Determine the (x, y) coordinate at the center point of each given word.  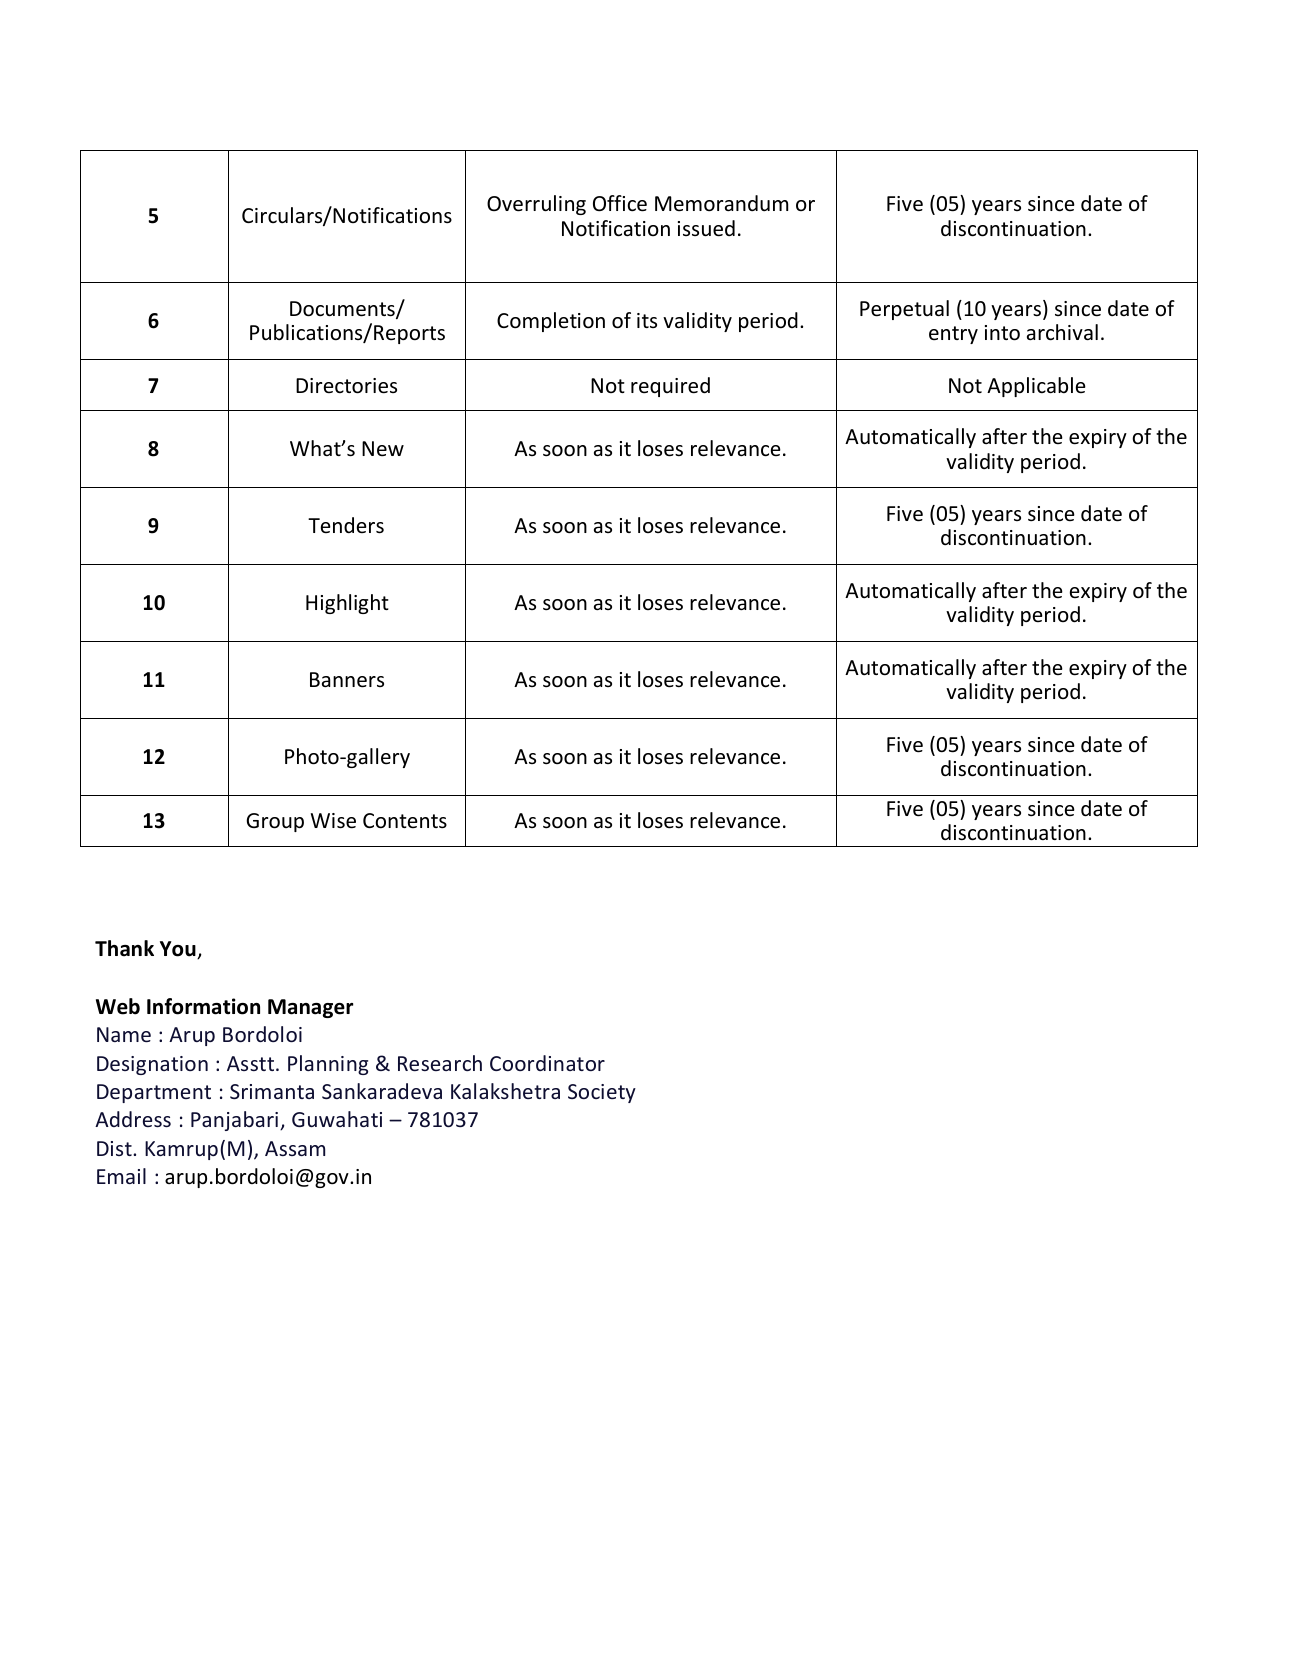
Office (620, 203)
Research (440, 1063)
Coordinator (547, 1063)
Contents (405, 821)
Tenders (346, 525)
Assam (295, 1148)
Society (602, 1093)
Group (275, 822)
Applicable (1036, 387)
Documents (343, 310)
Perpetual (904, 310)
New (383, 449)
